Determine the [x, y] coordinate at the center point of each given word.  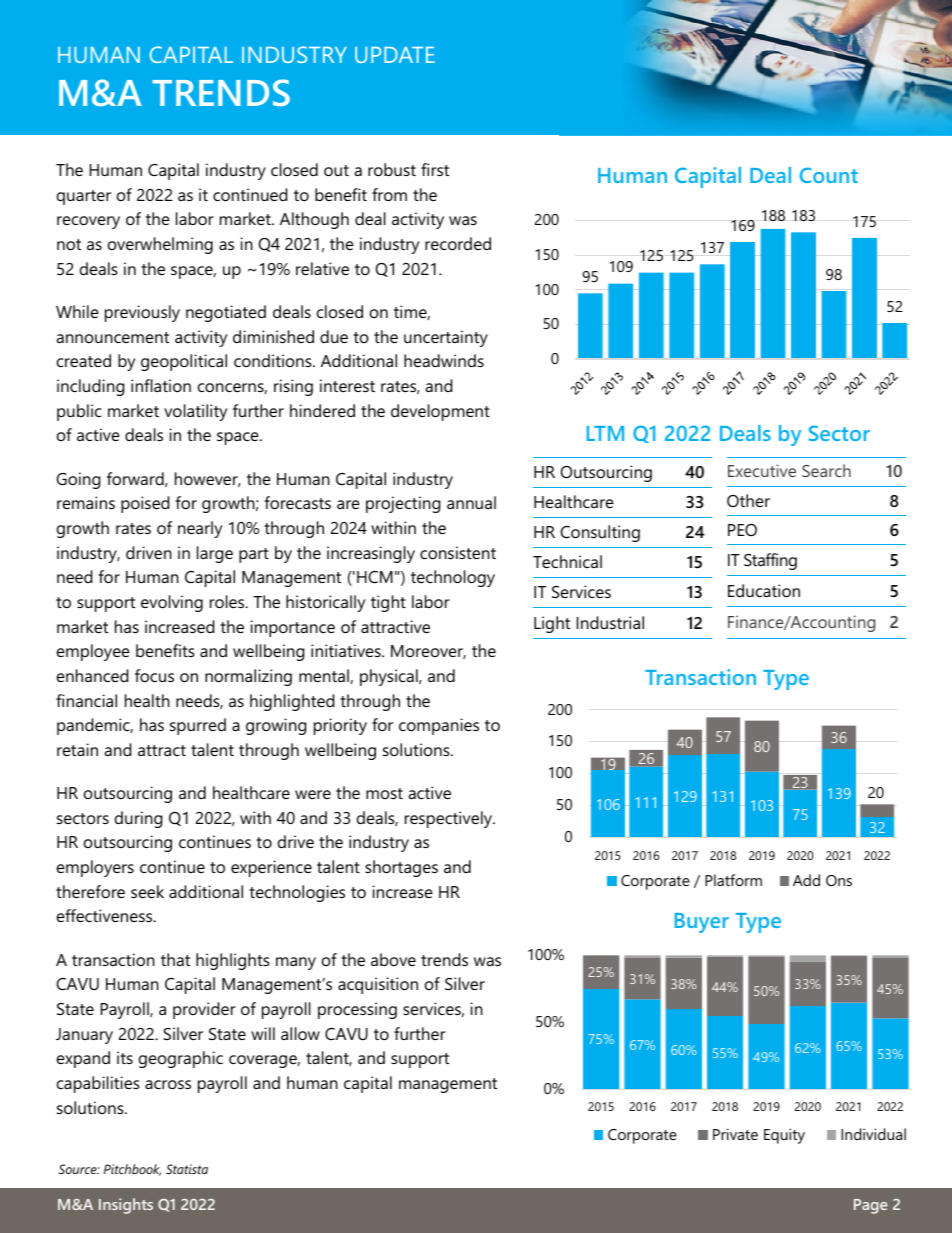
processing [357, 1010]
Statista [187, 1169]
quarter [84, 197]
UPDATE [395, 55]
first [435, 169]
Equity [784, 1136]
